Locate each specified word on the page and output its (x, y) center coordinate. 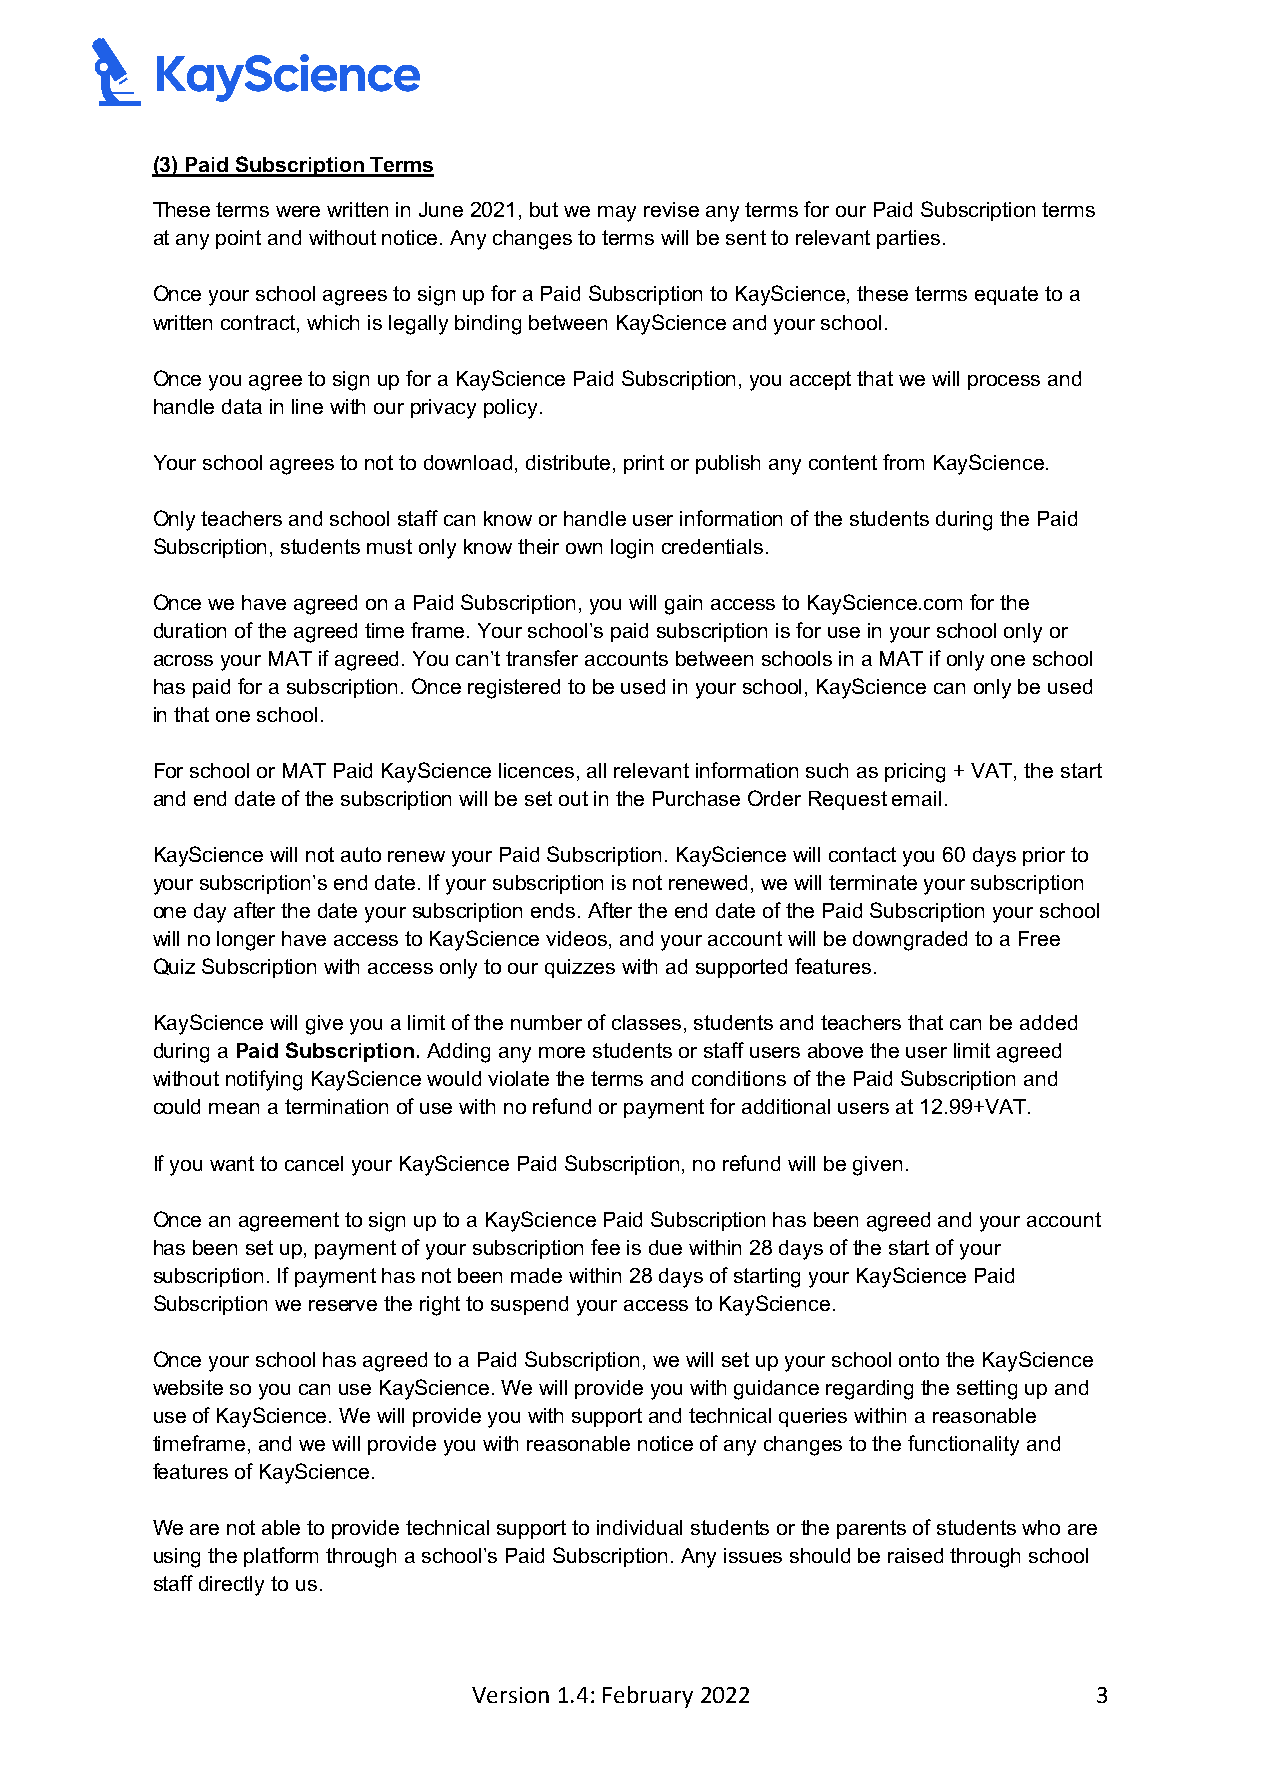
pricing (915, 773)
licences (536, 770)
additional (786, 1106)
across (183, 660)
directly (231, 1586)
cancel (314, 1163)
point (238, 239)
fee (605, 1247)
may (617, 214)
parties (908, 239)
